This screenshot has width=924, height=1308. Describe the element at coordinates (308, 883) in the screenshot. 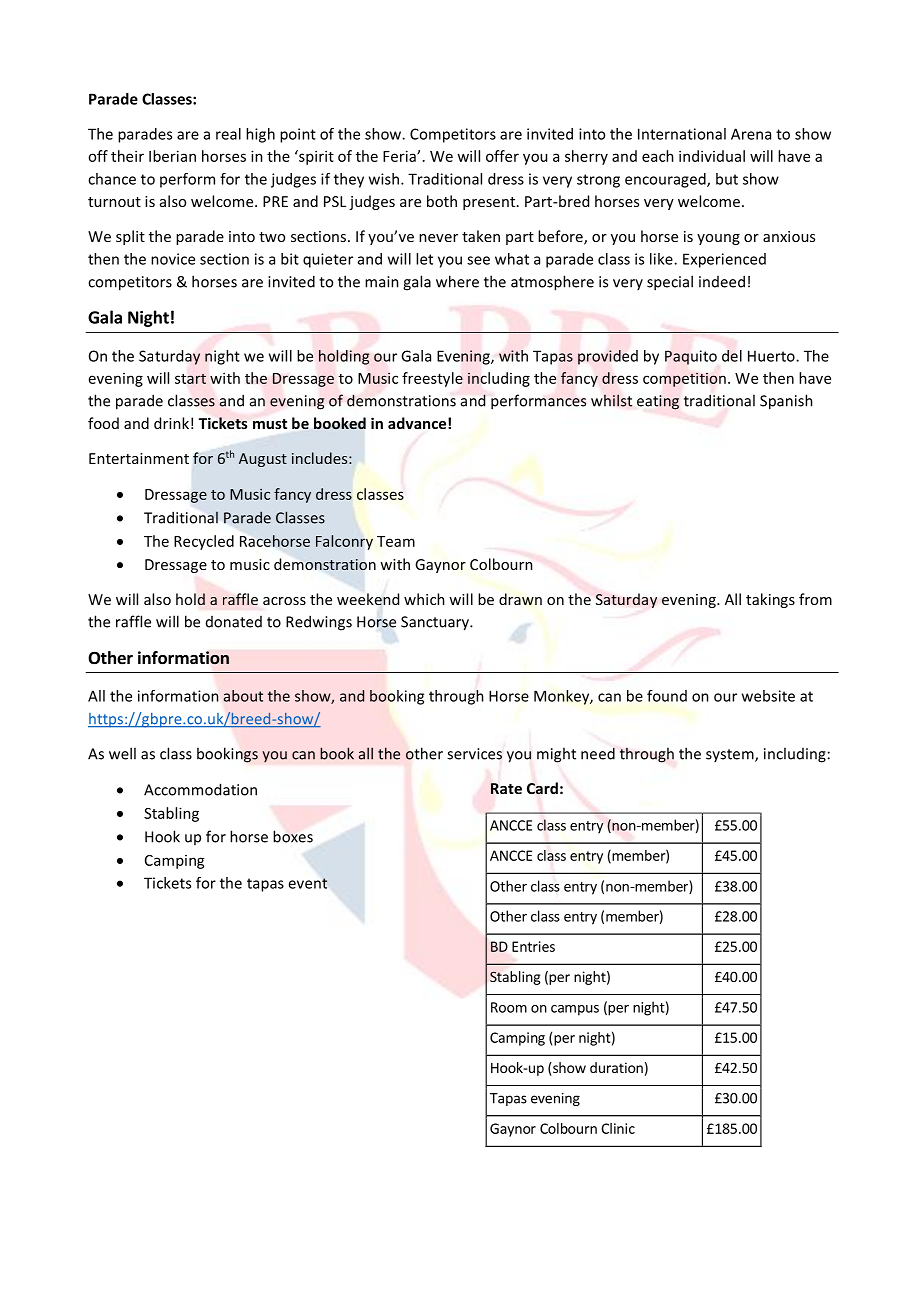

I see `event` at that location.
